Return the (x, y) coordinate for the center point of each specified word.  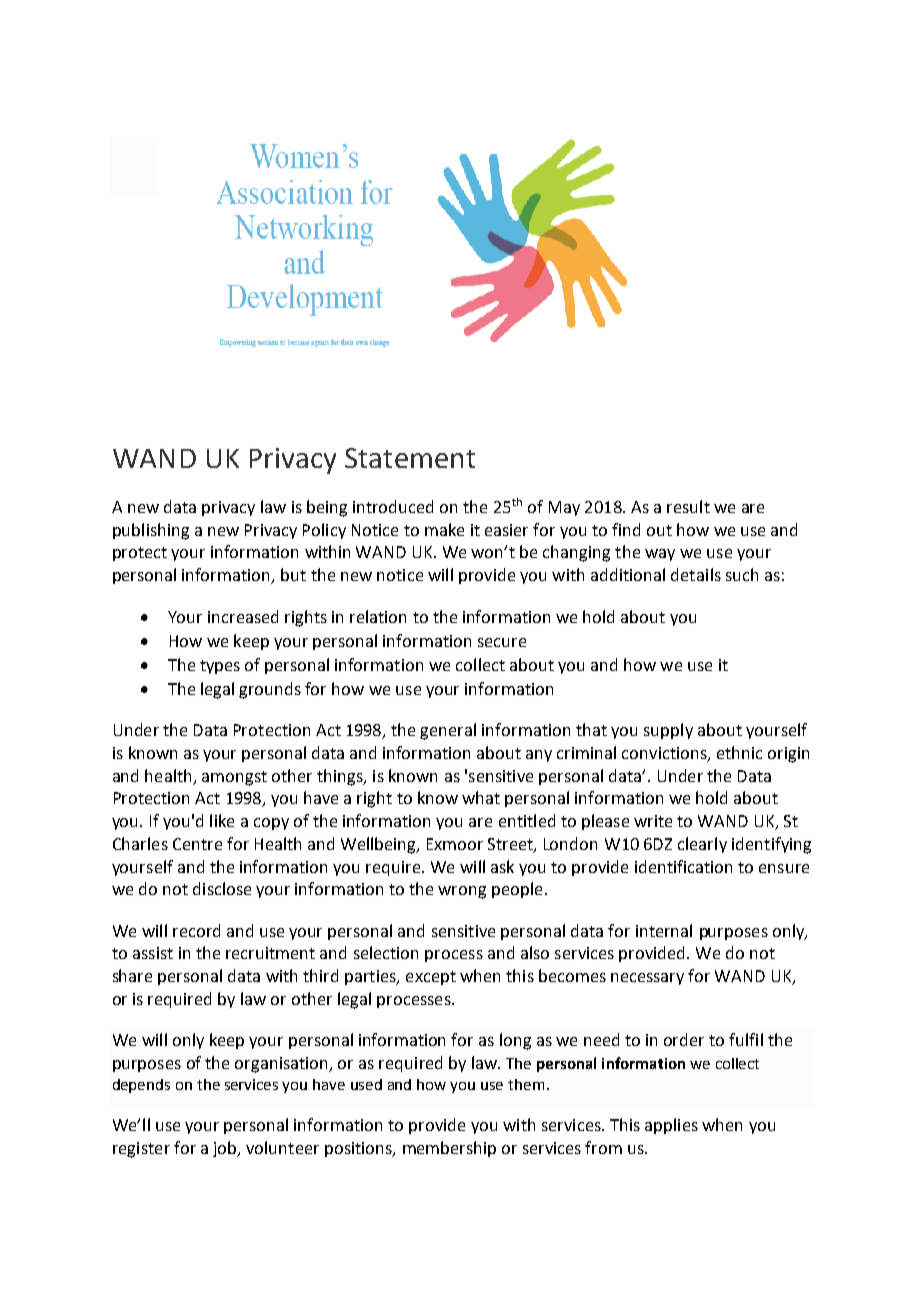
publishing (151, 531)
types (220, 667)
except (431, 978)
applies (671, 1126)
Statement (410, 458)
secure (502, 642)
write (653, 821)
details (696, 574)
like (222, 820)
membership (449, 1149)
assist (153, 953)
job (226, 1149)
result (688, 506)
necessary (647, 979)
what (481, 797)
